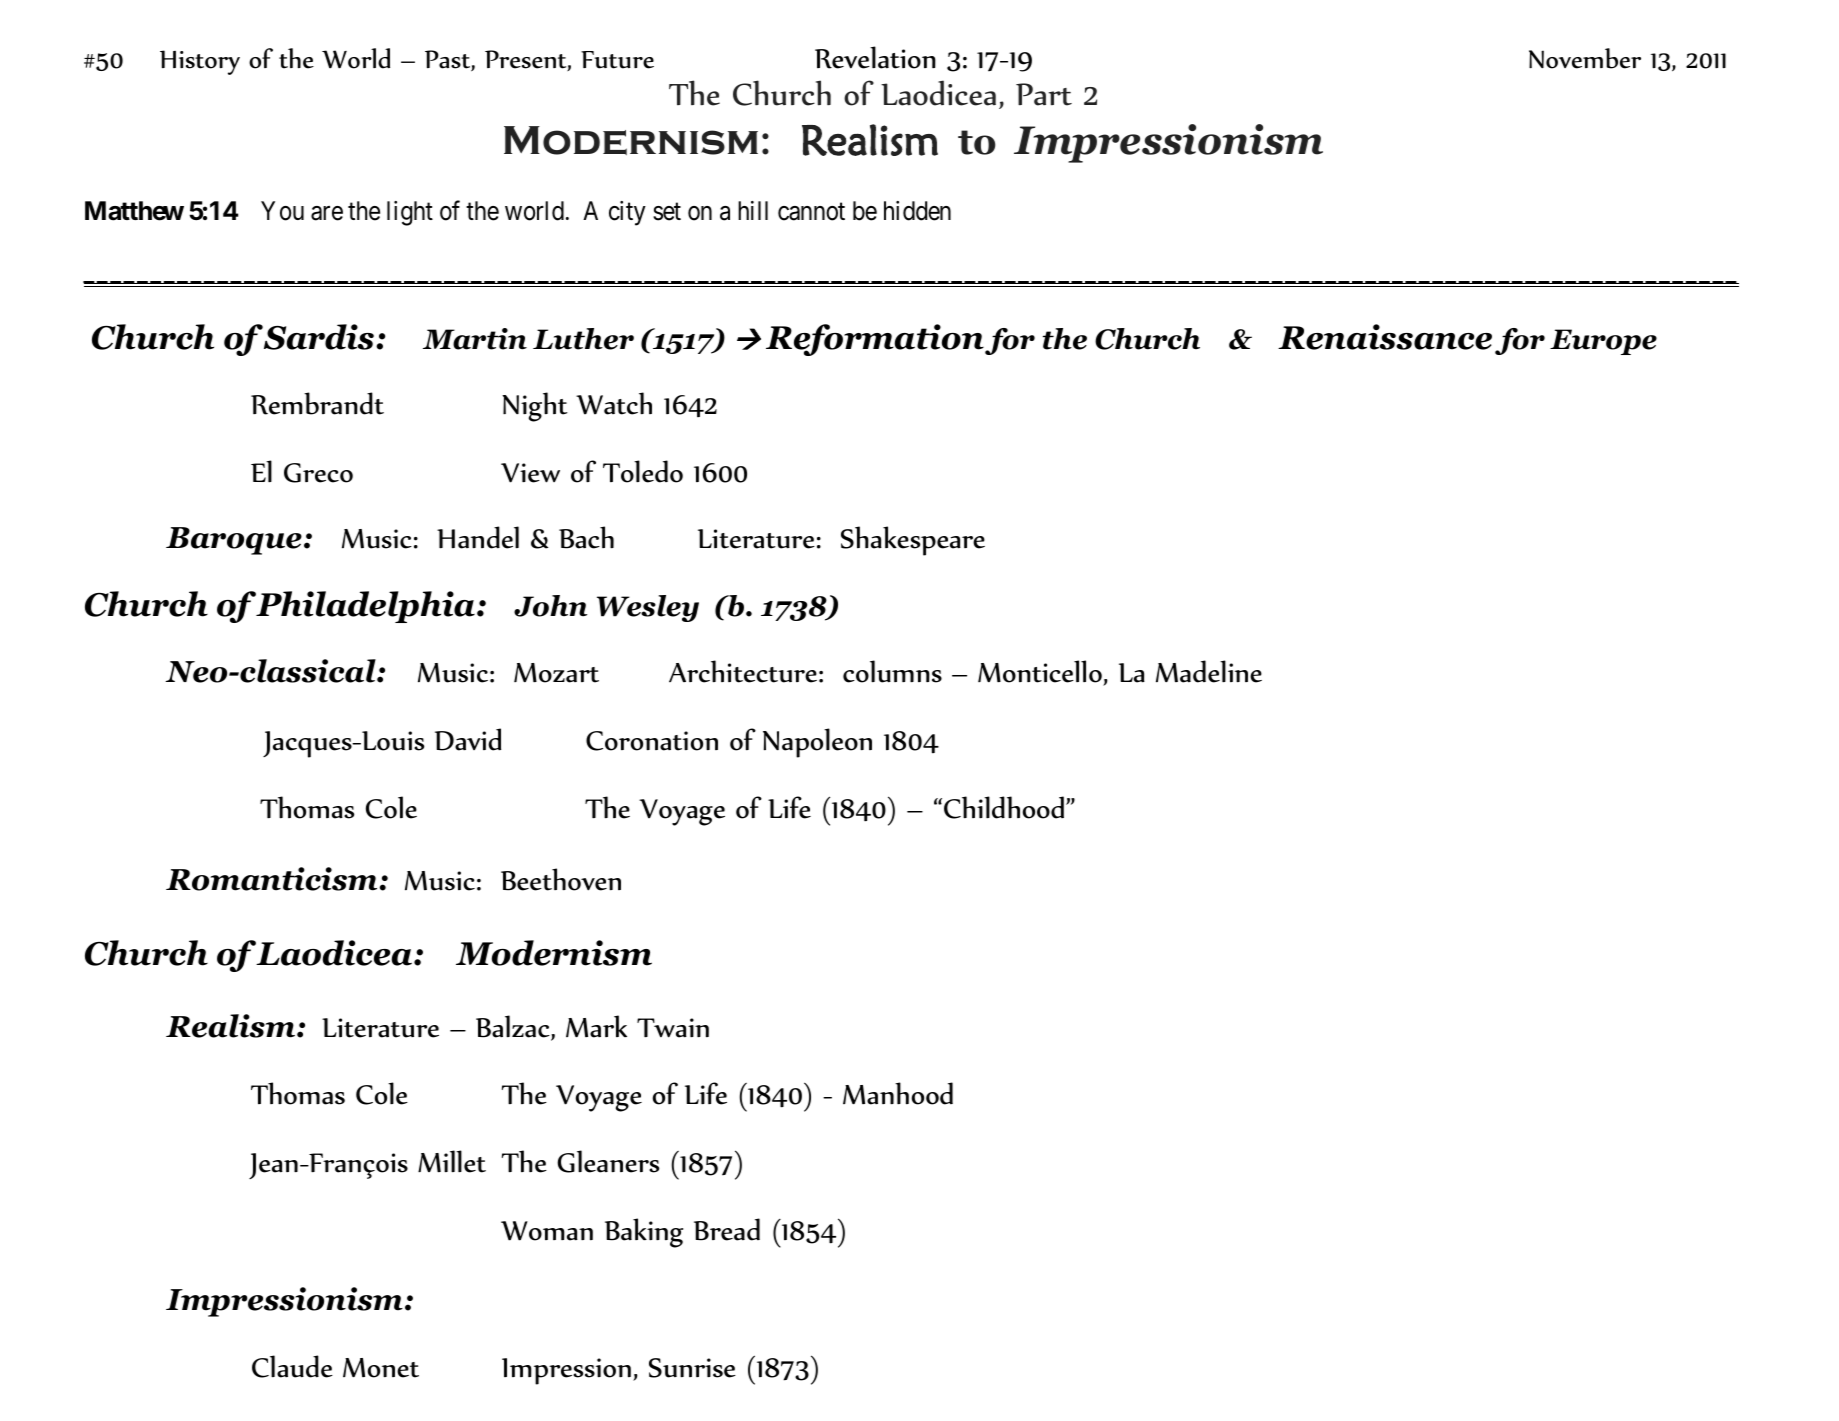 The height and width of the image is (1421, 1839). I want to click on Madeline, so click(1209, 671).
